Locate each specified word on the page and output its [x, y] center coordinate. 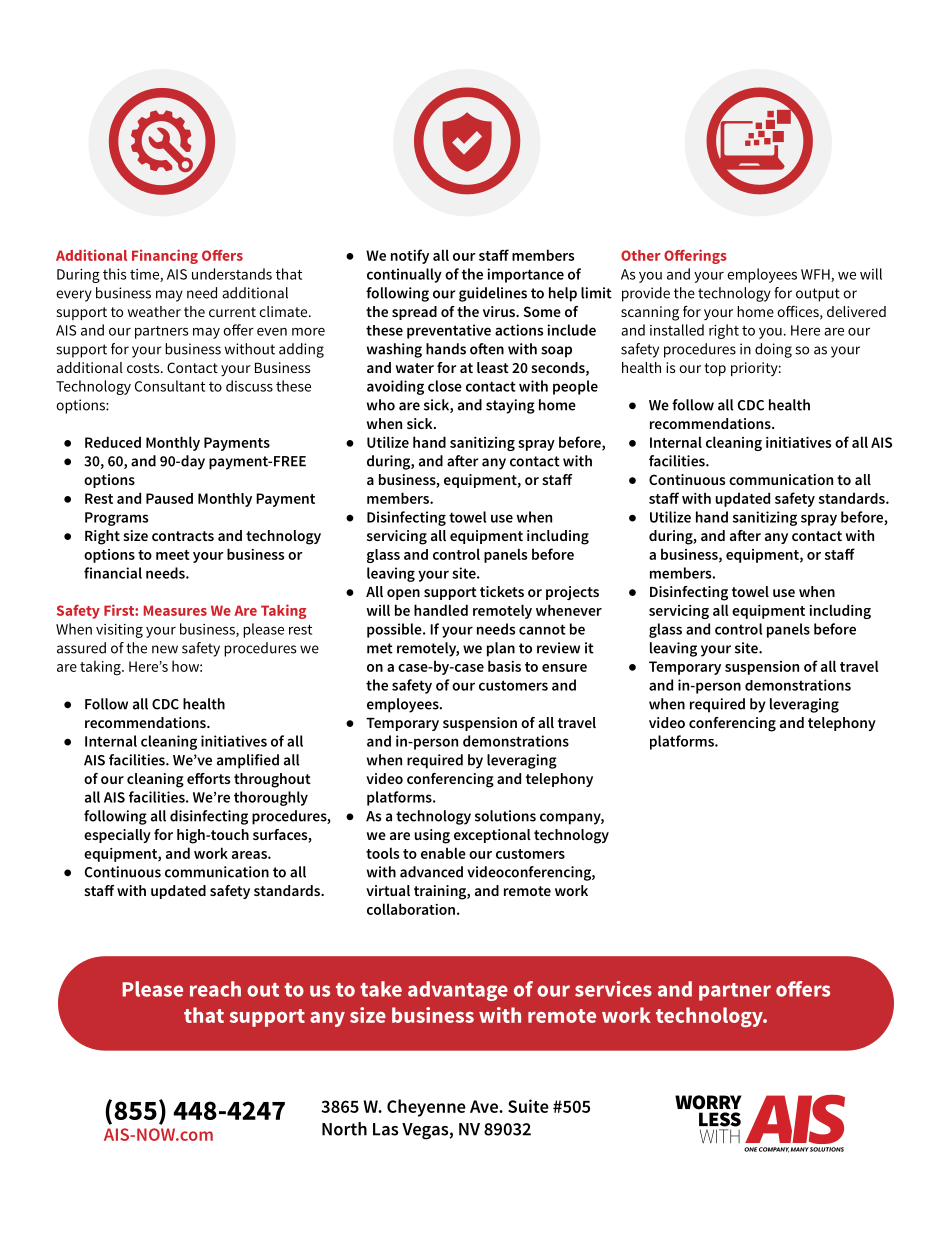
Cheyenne [426, 1108]
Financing [165, 256]
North [344, 1129]
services [613, 989]
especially [117, 836]
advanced [431, 872]
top [715, 369]
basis [504, 666]
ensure [564, 668]
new [165, 649]
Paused [169, 498]
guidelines [493, 294]
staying [510, 406]
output [818, 295]
